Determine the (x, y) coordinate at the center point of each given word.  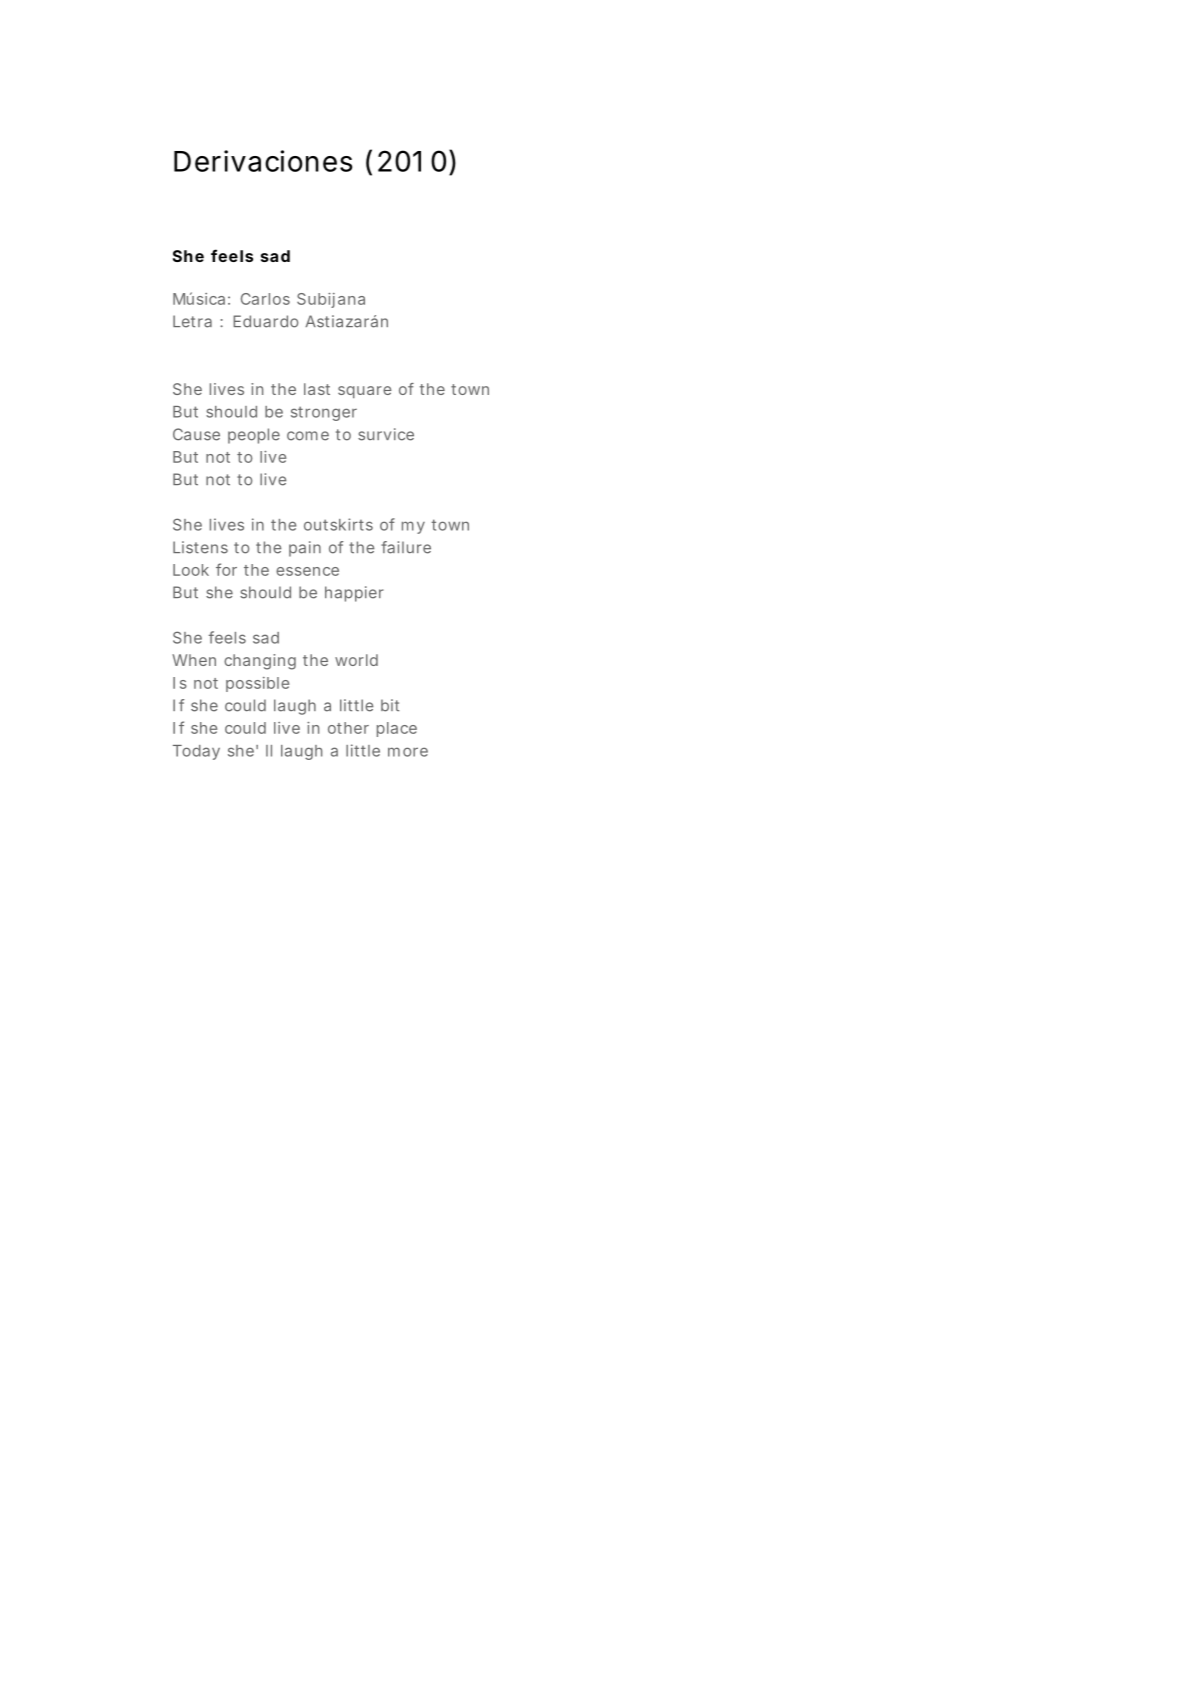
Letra (192, 321)
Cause (196, 434)
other (348, 728)
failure (406, 547)
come (308, 436)
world (356, 660)
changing (260, 662)
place (397, 729)
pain (305, 549)
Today (196, 752)
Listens (200, 547)
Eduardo (265, 321)
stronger (324, 413)
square (365, 392)
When (194, 660)
